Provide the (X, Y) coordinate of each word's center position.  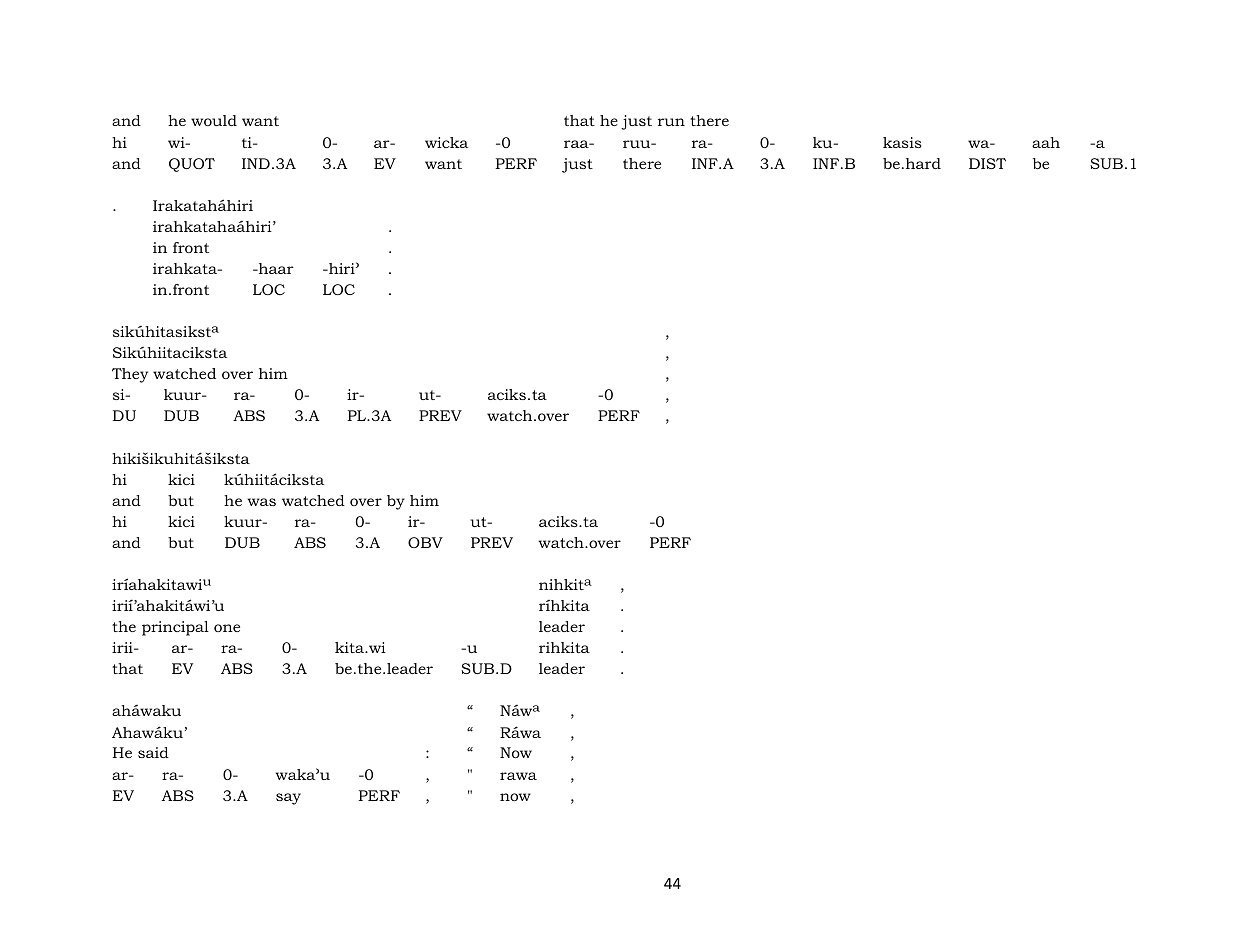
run (671, 122)
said (153, 752)
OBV (425, 542)
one (227, 628)
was (261, 502)
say (288, 799)
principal (175, 628)
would (214, 120)
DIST (987, 163)
